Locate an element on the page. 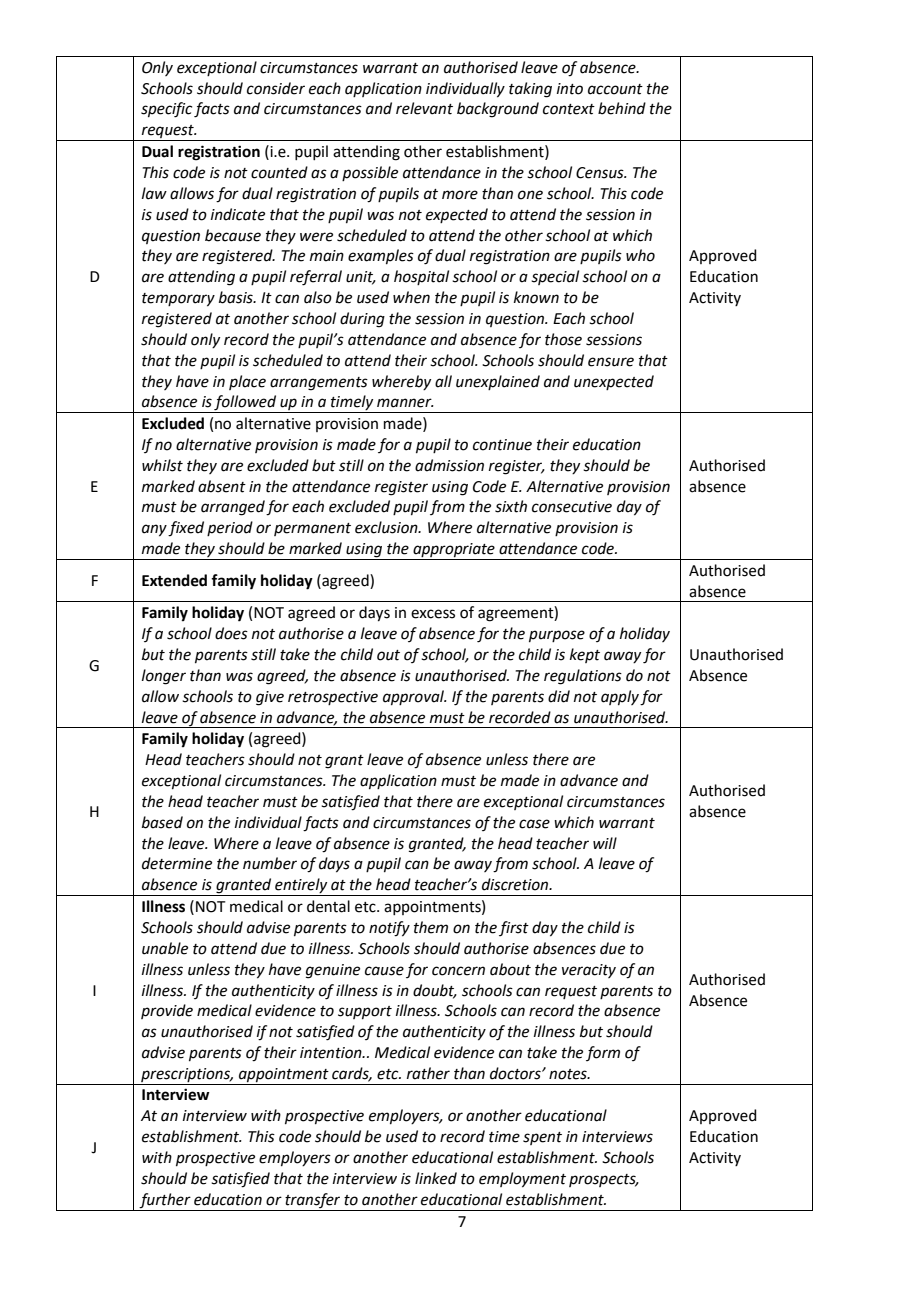  does is located at coordinates (231, 633).
